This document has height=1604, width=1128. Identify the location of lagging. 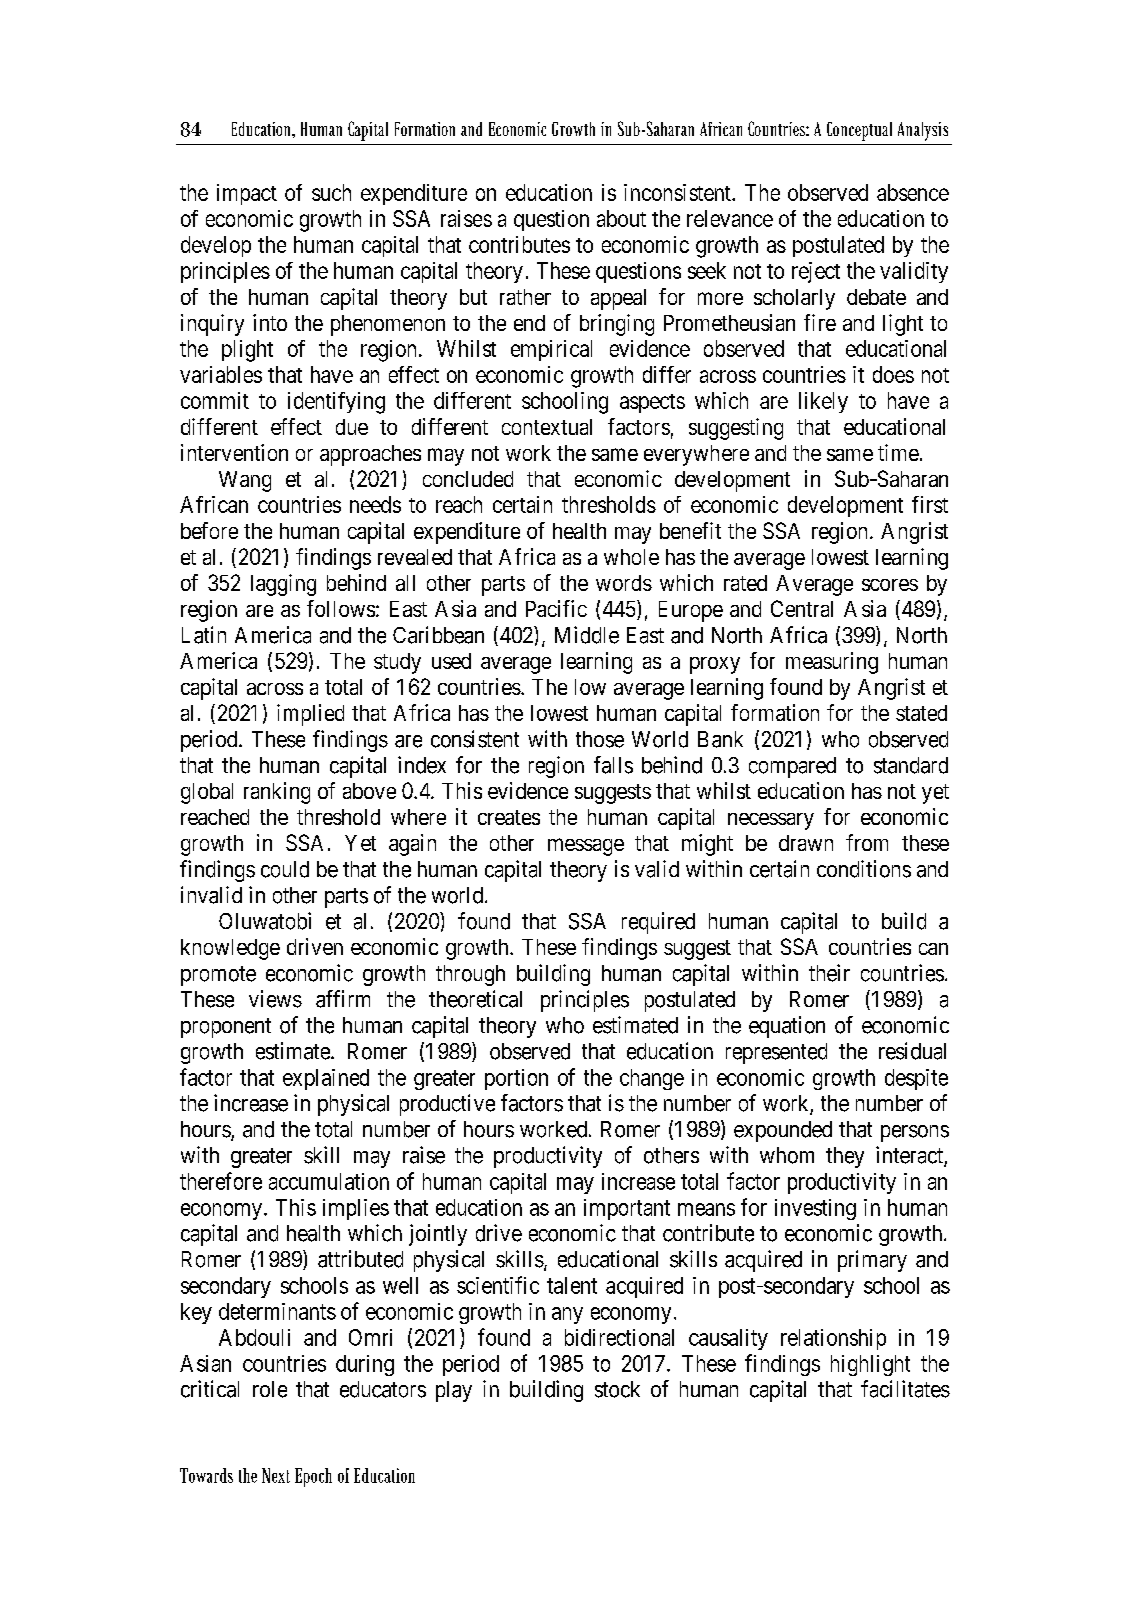
(283, 585).
